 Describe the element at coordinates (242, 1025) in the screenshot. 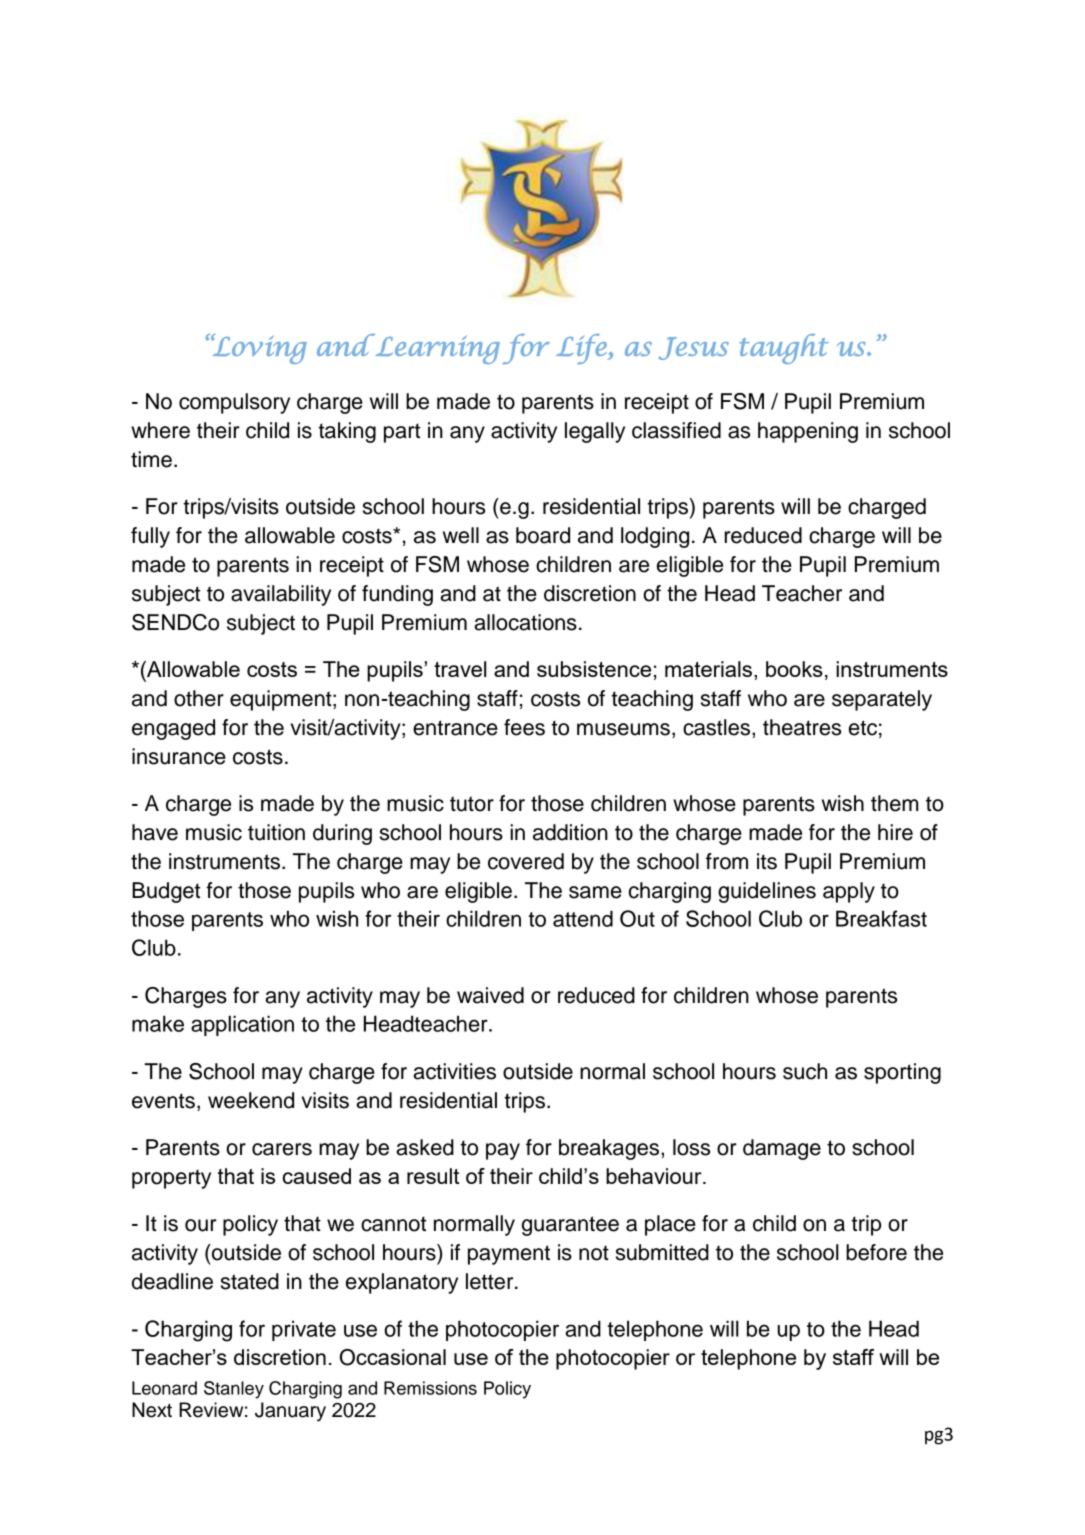

I see `application` at that location.
